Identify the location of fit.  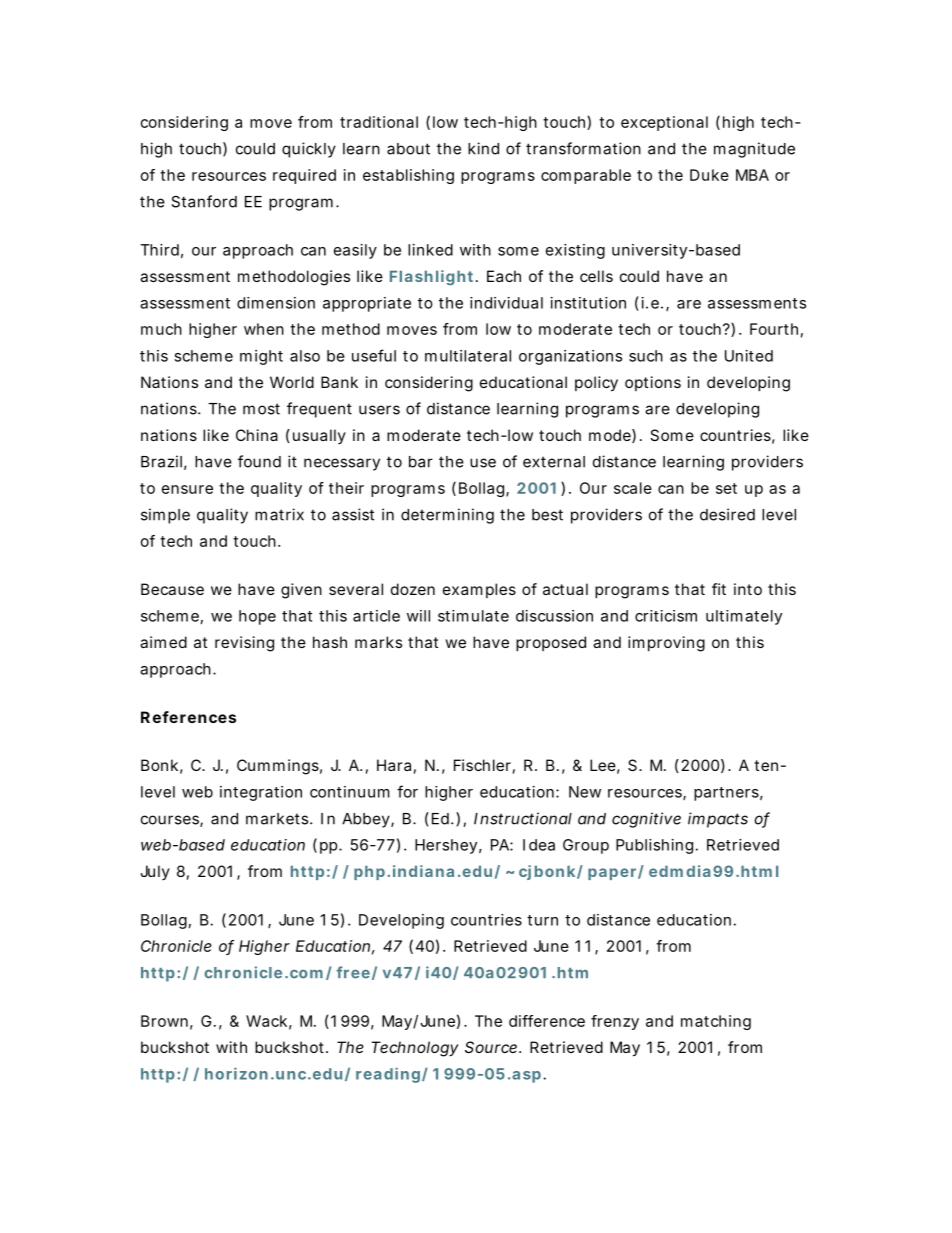
(719, 589).
